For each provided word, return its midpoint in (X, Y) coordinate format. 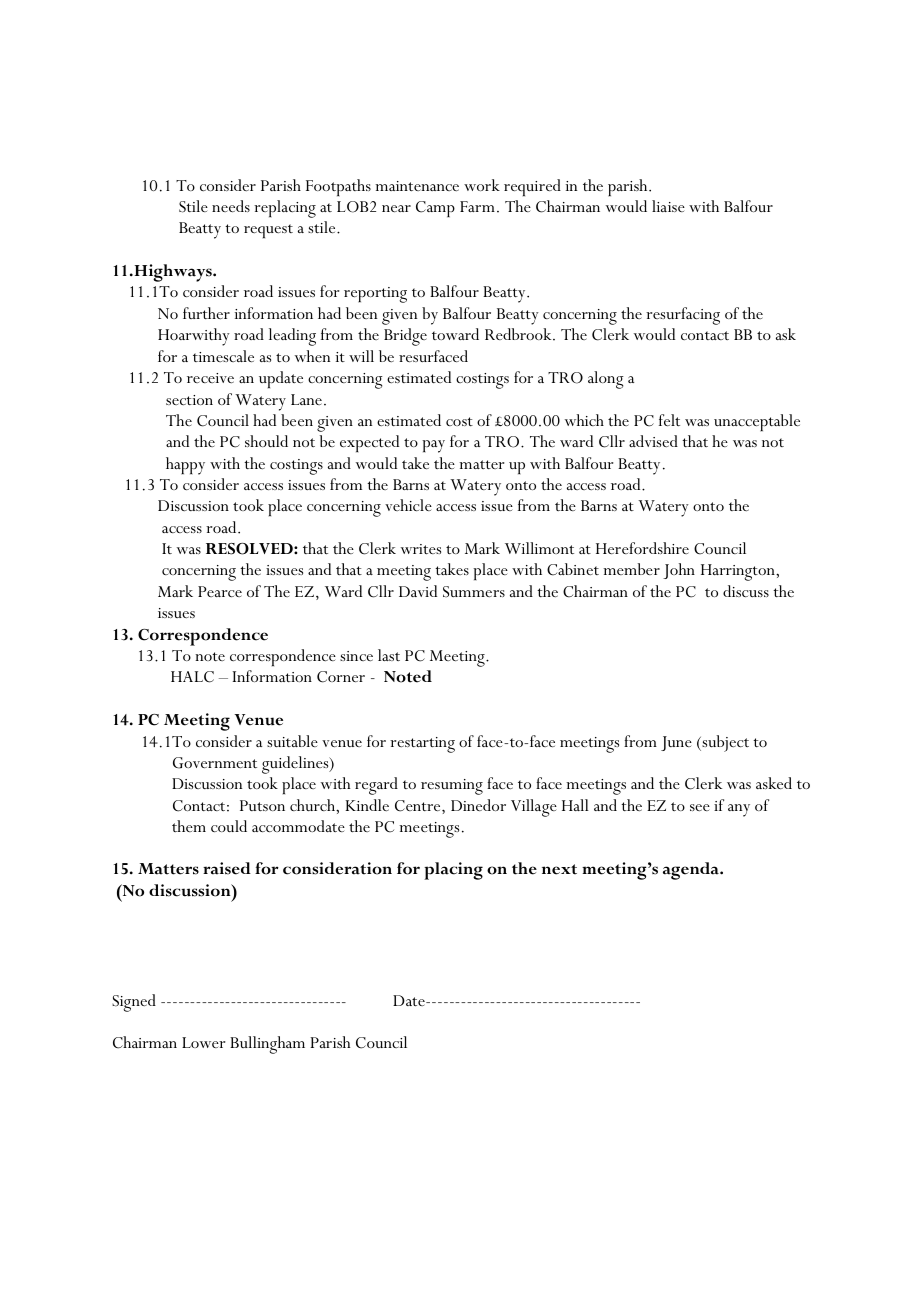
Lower (203, 1042)
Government (215, 763)
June (676, 743)
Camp (435, 209)
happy (185, 466)
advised (653, 441)
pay (433, 446)
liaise (668, 206)
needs (231, 206)
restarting (422, 745)
